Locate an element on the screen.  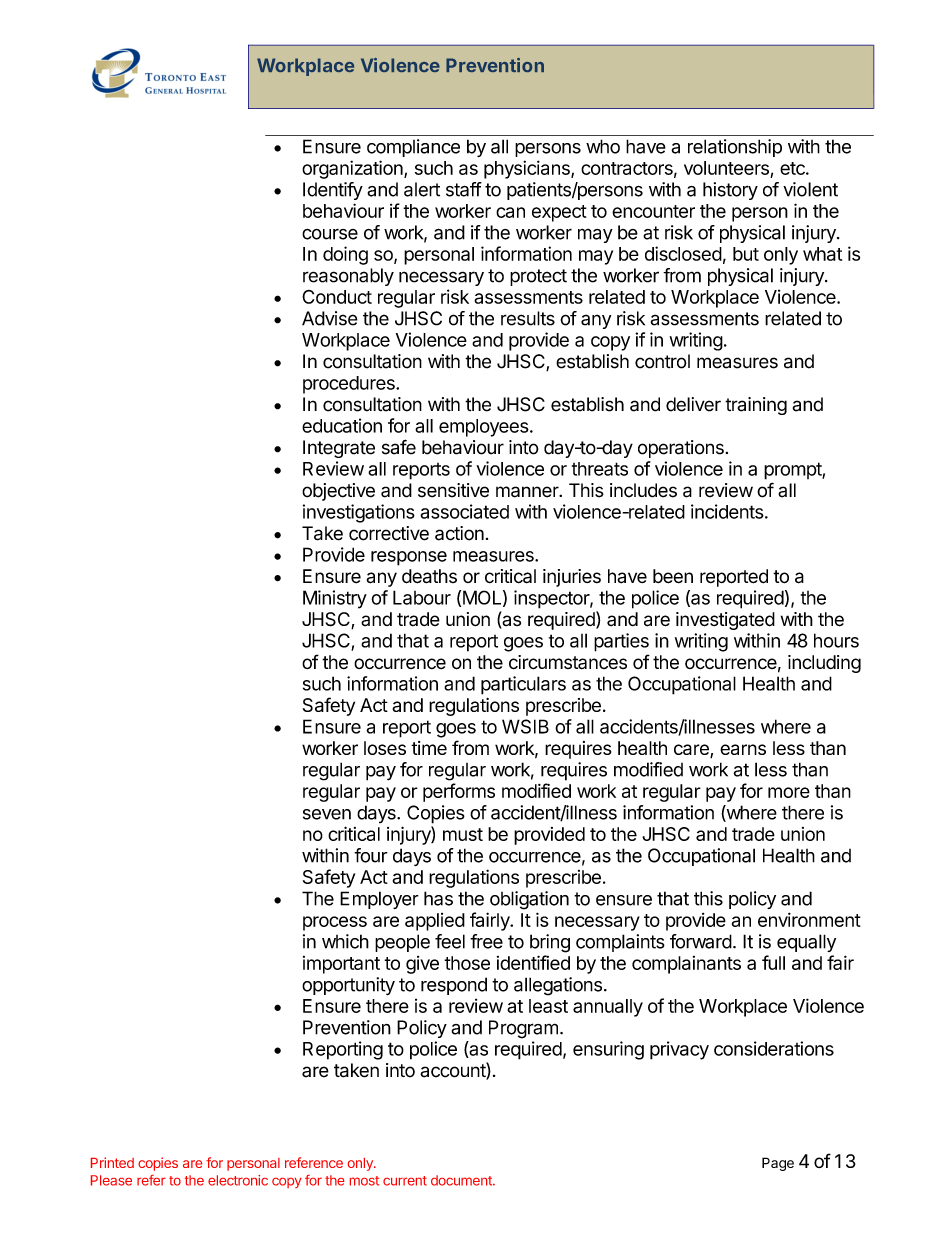
environment is located at coordinates (809, 919).
